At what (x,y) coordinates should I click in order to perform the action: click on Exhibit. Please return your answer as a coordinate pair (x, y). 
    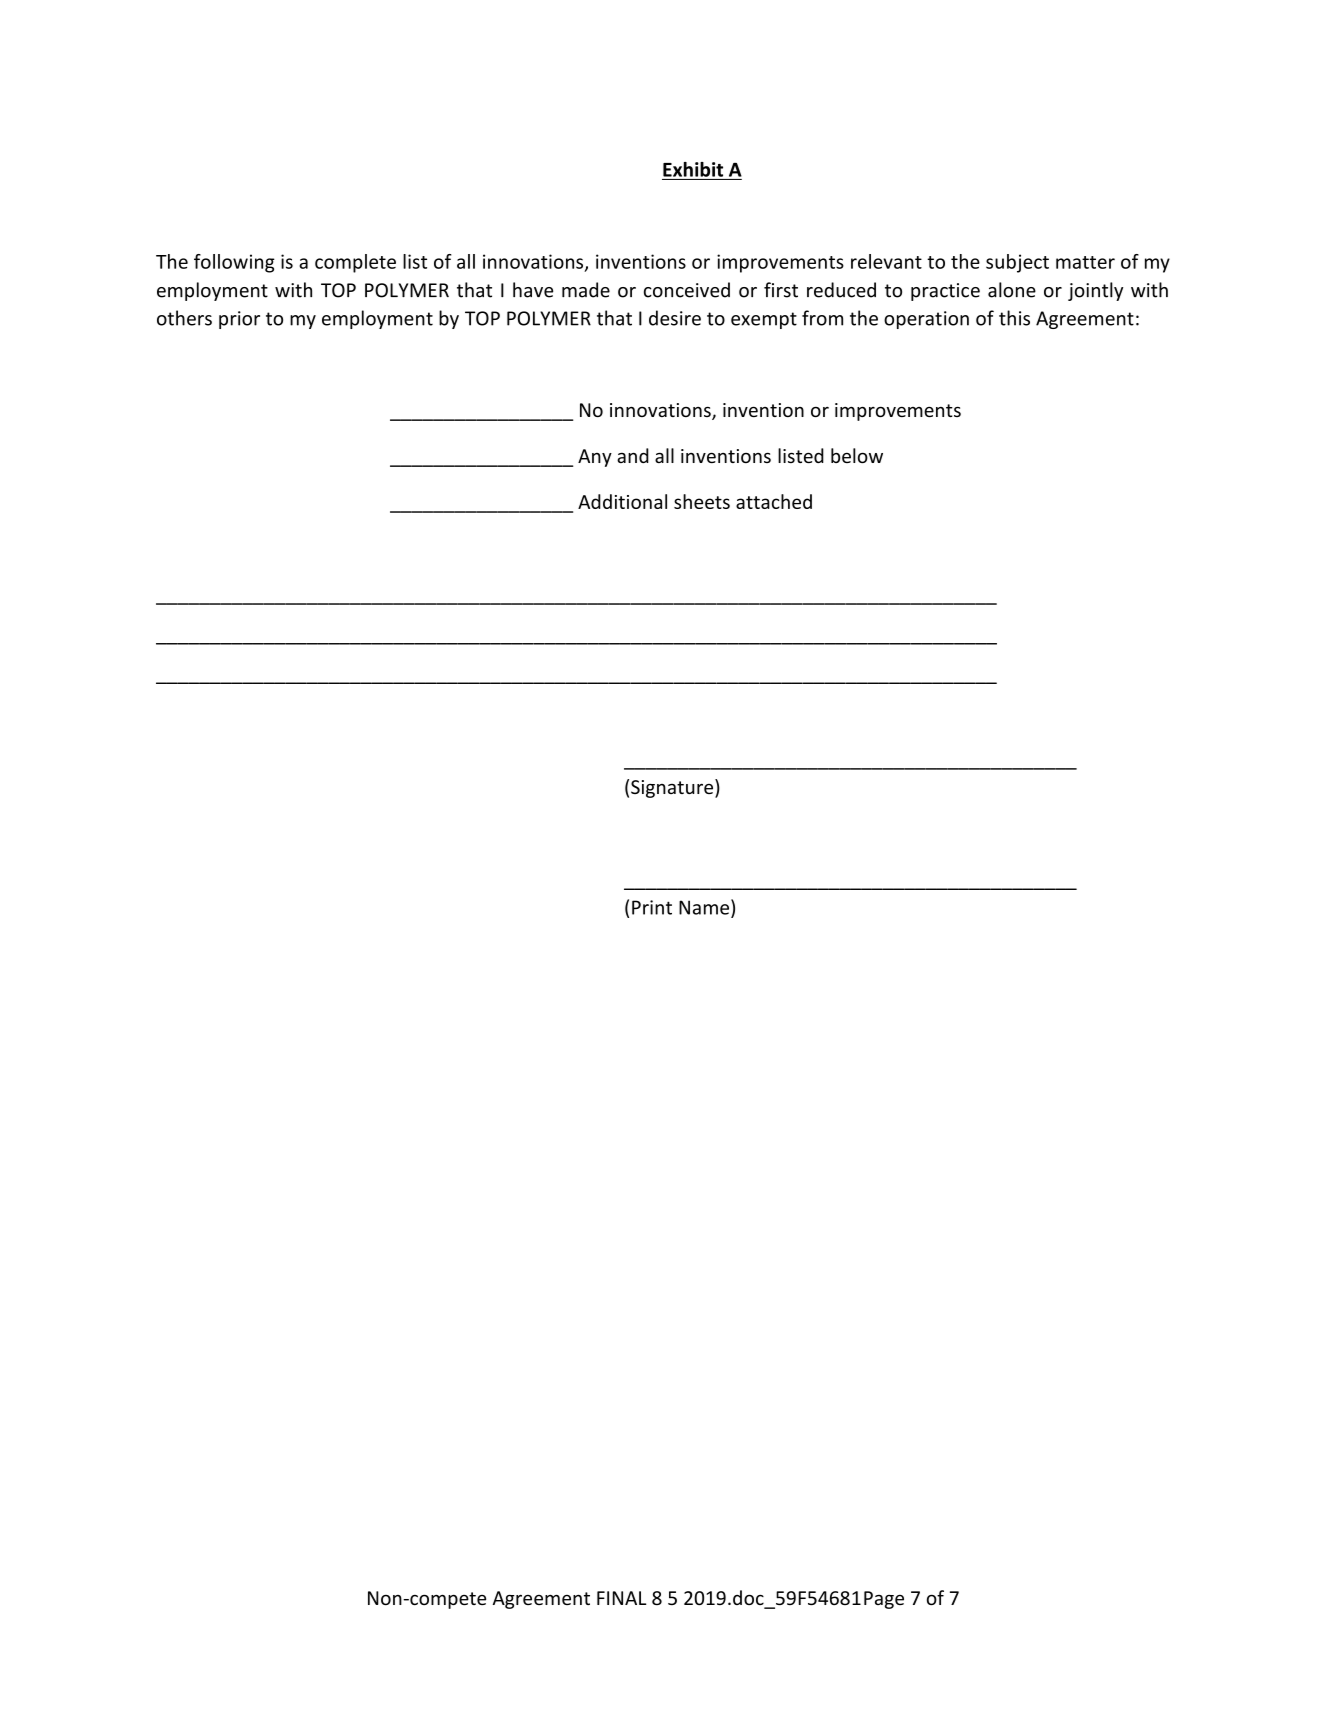
    Looking at the image, I should click on (693, 169).
